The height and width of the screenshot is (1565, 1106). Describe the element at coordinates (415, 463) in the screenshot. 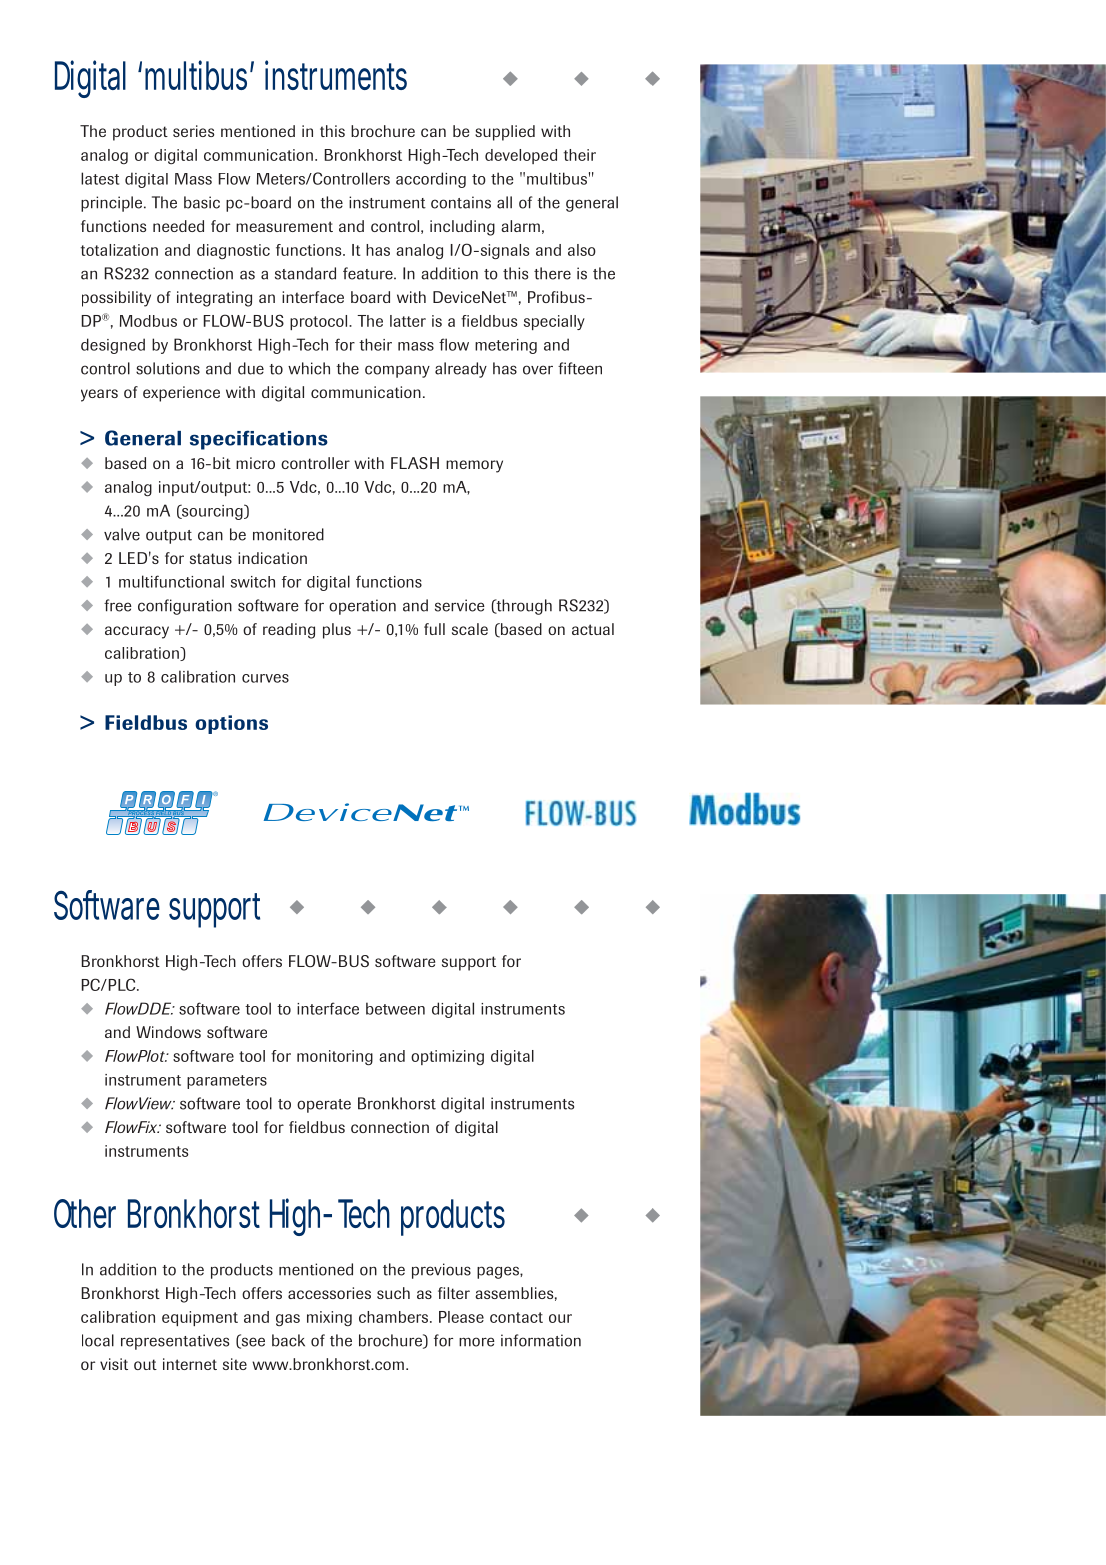

I see `FLASH` at that location.
